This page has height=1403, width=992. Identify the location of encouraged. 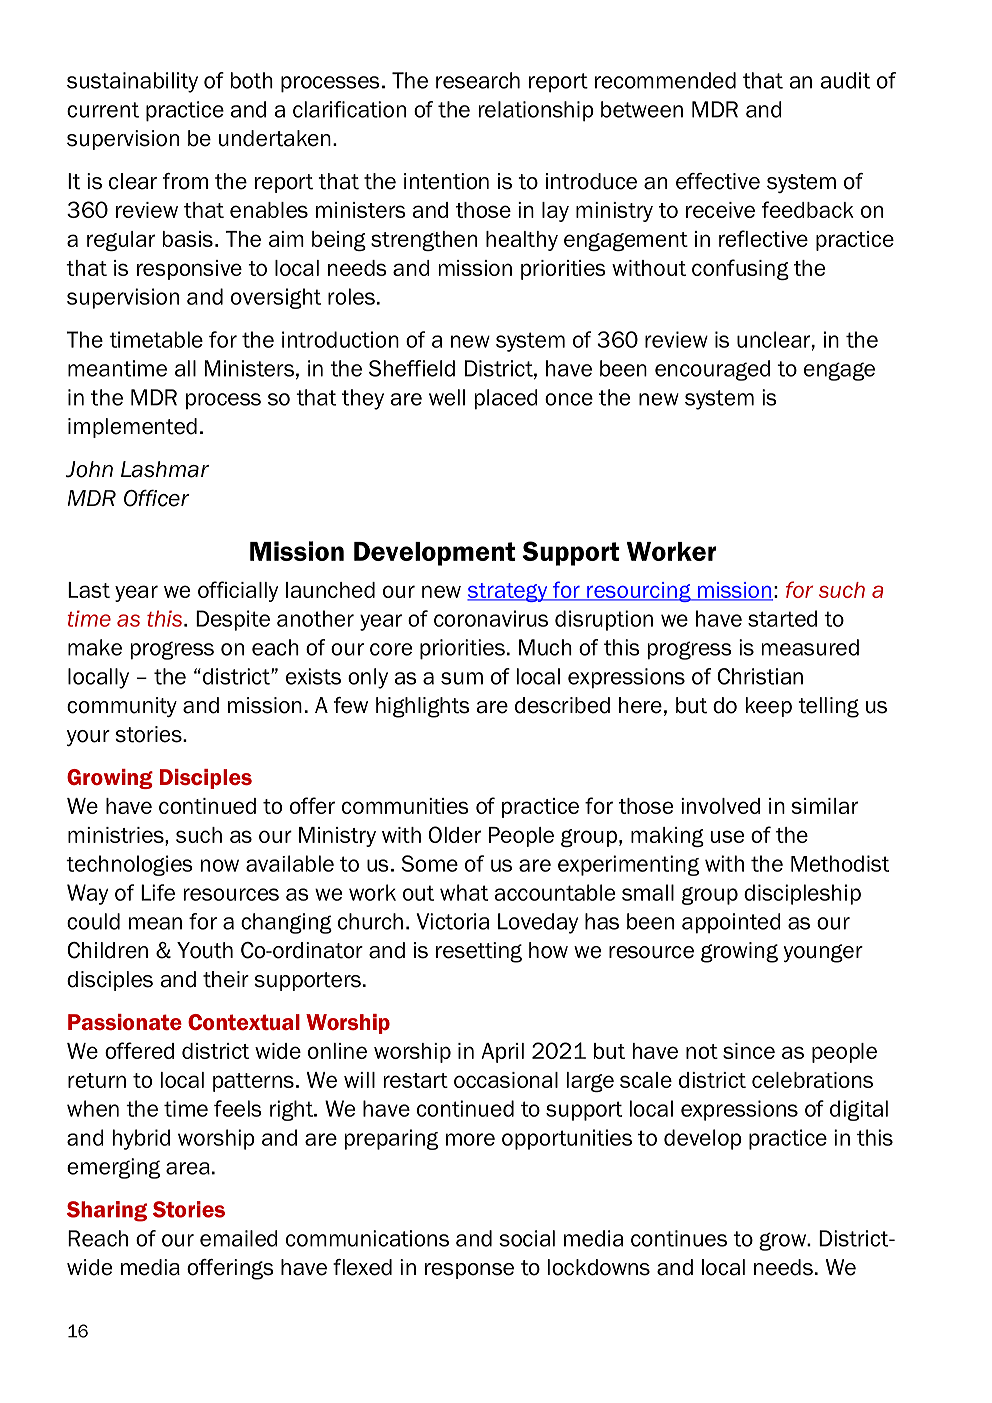
(712, 370).
